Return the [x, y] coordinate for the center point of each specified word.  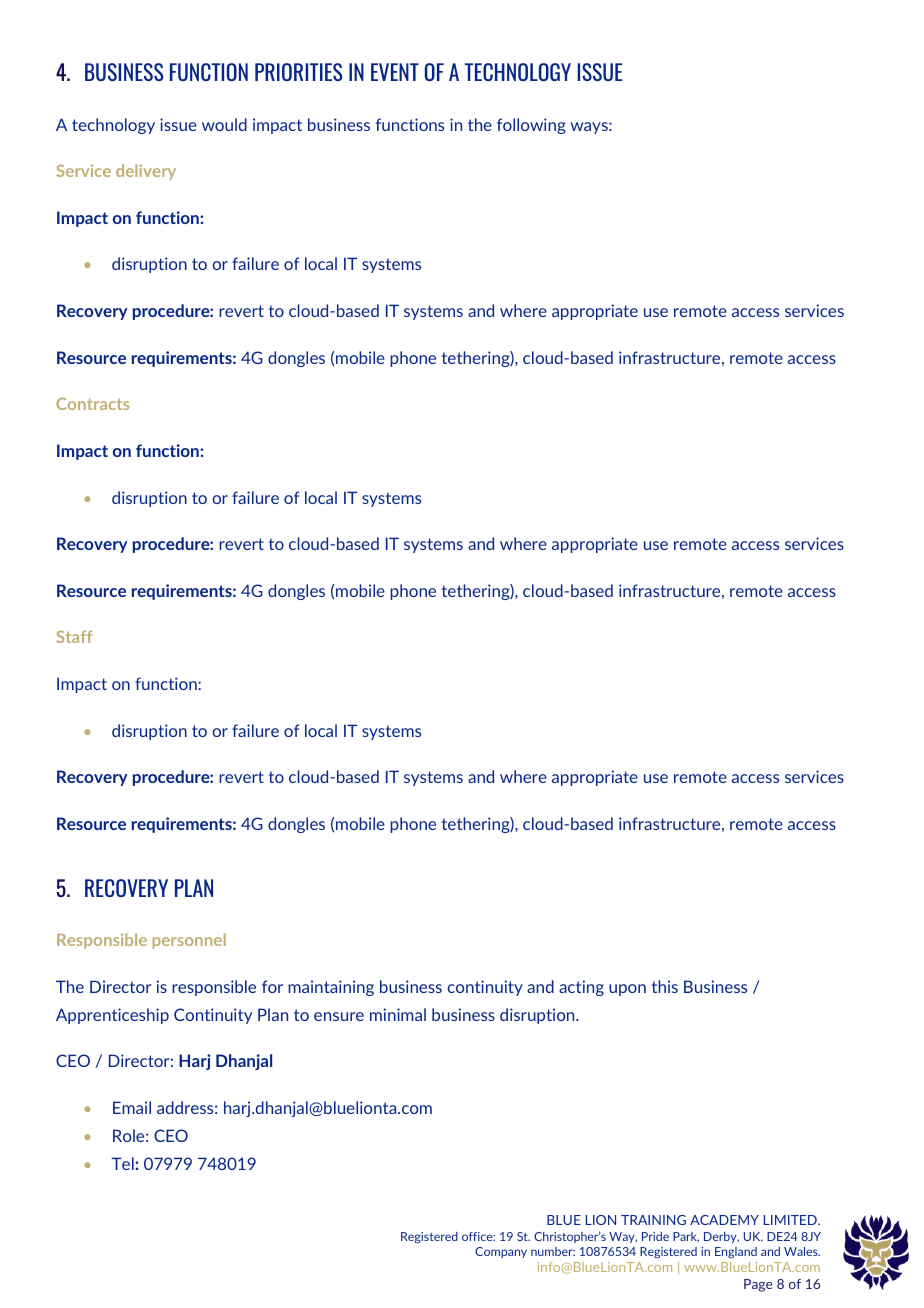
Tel [123, 1163]
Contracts [92, 404]
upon [627, 990]
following [531, 126]
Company [501, 1252]
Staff [74, 636]
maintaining [331, 988]
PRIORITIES [298, 72]
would [224, 124]
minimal [398, 1014]
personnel [189, 941]
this [665, 986]
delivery [146, 172]
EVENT [395, 72]
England [736, 1252]
